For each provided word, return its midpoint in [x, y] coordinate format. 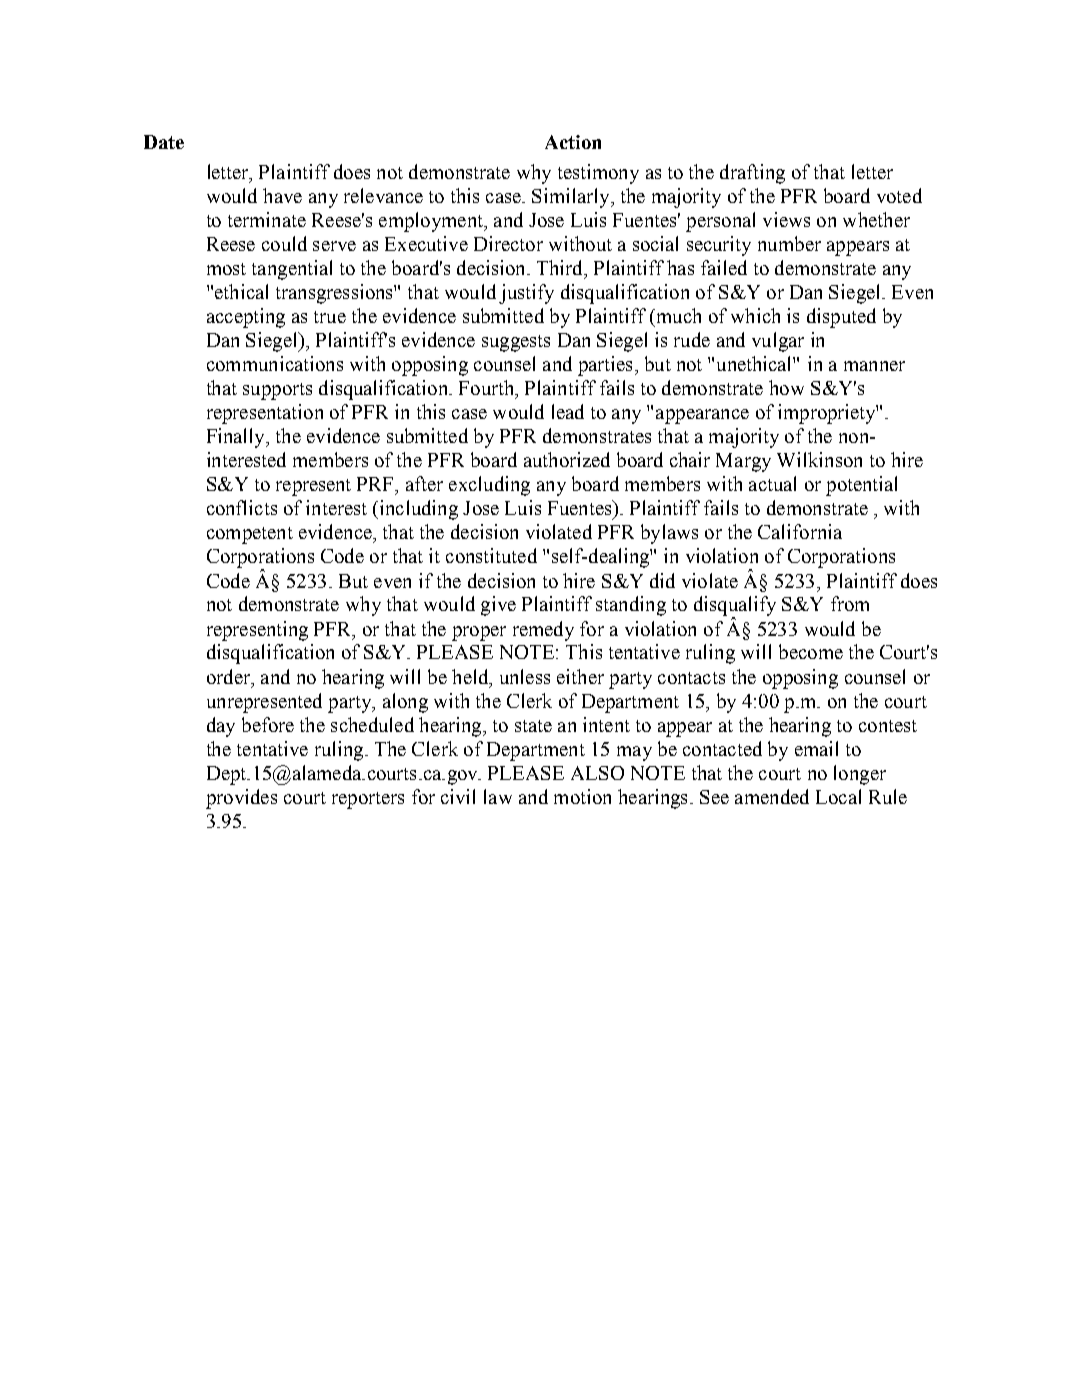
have [282, 195]
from [850, 603]
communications [275, 363]
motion [582, 796]
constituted [491, 555]
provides [241, 799]
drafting [752, 174]
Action [573, 142]
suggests [516, 343]
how [786, 387]
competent [250, 535]
